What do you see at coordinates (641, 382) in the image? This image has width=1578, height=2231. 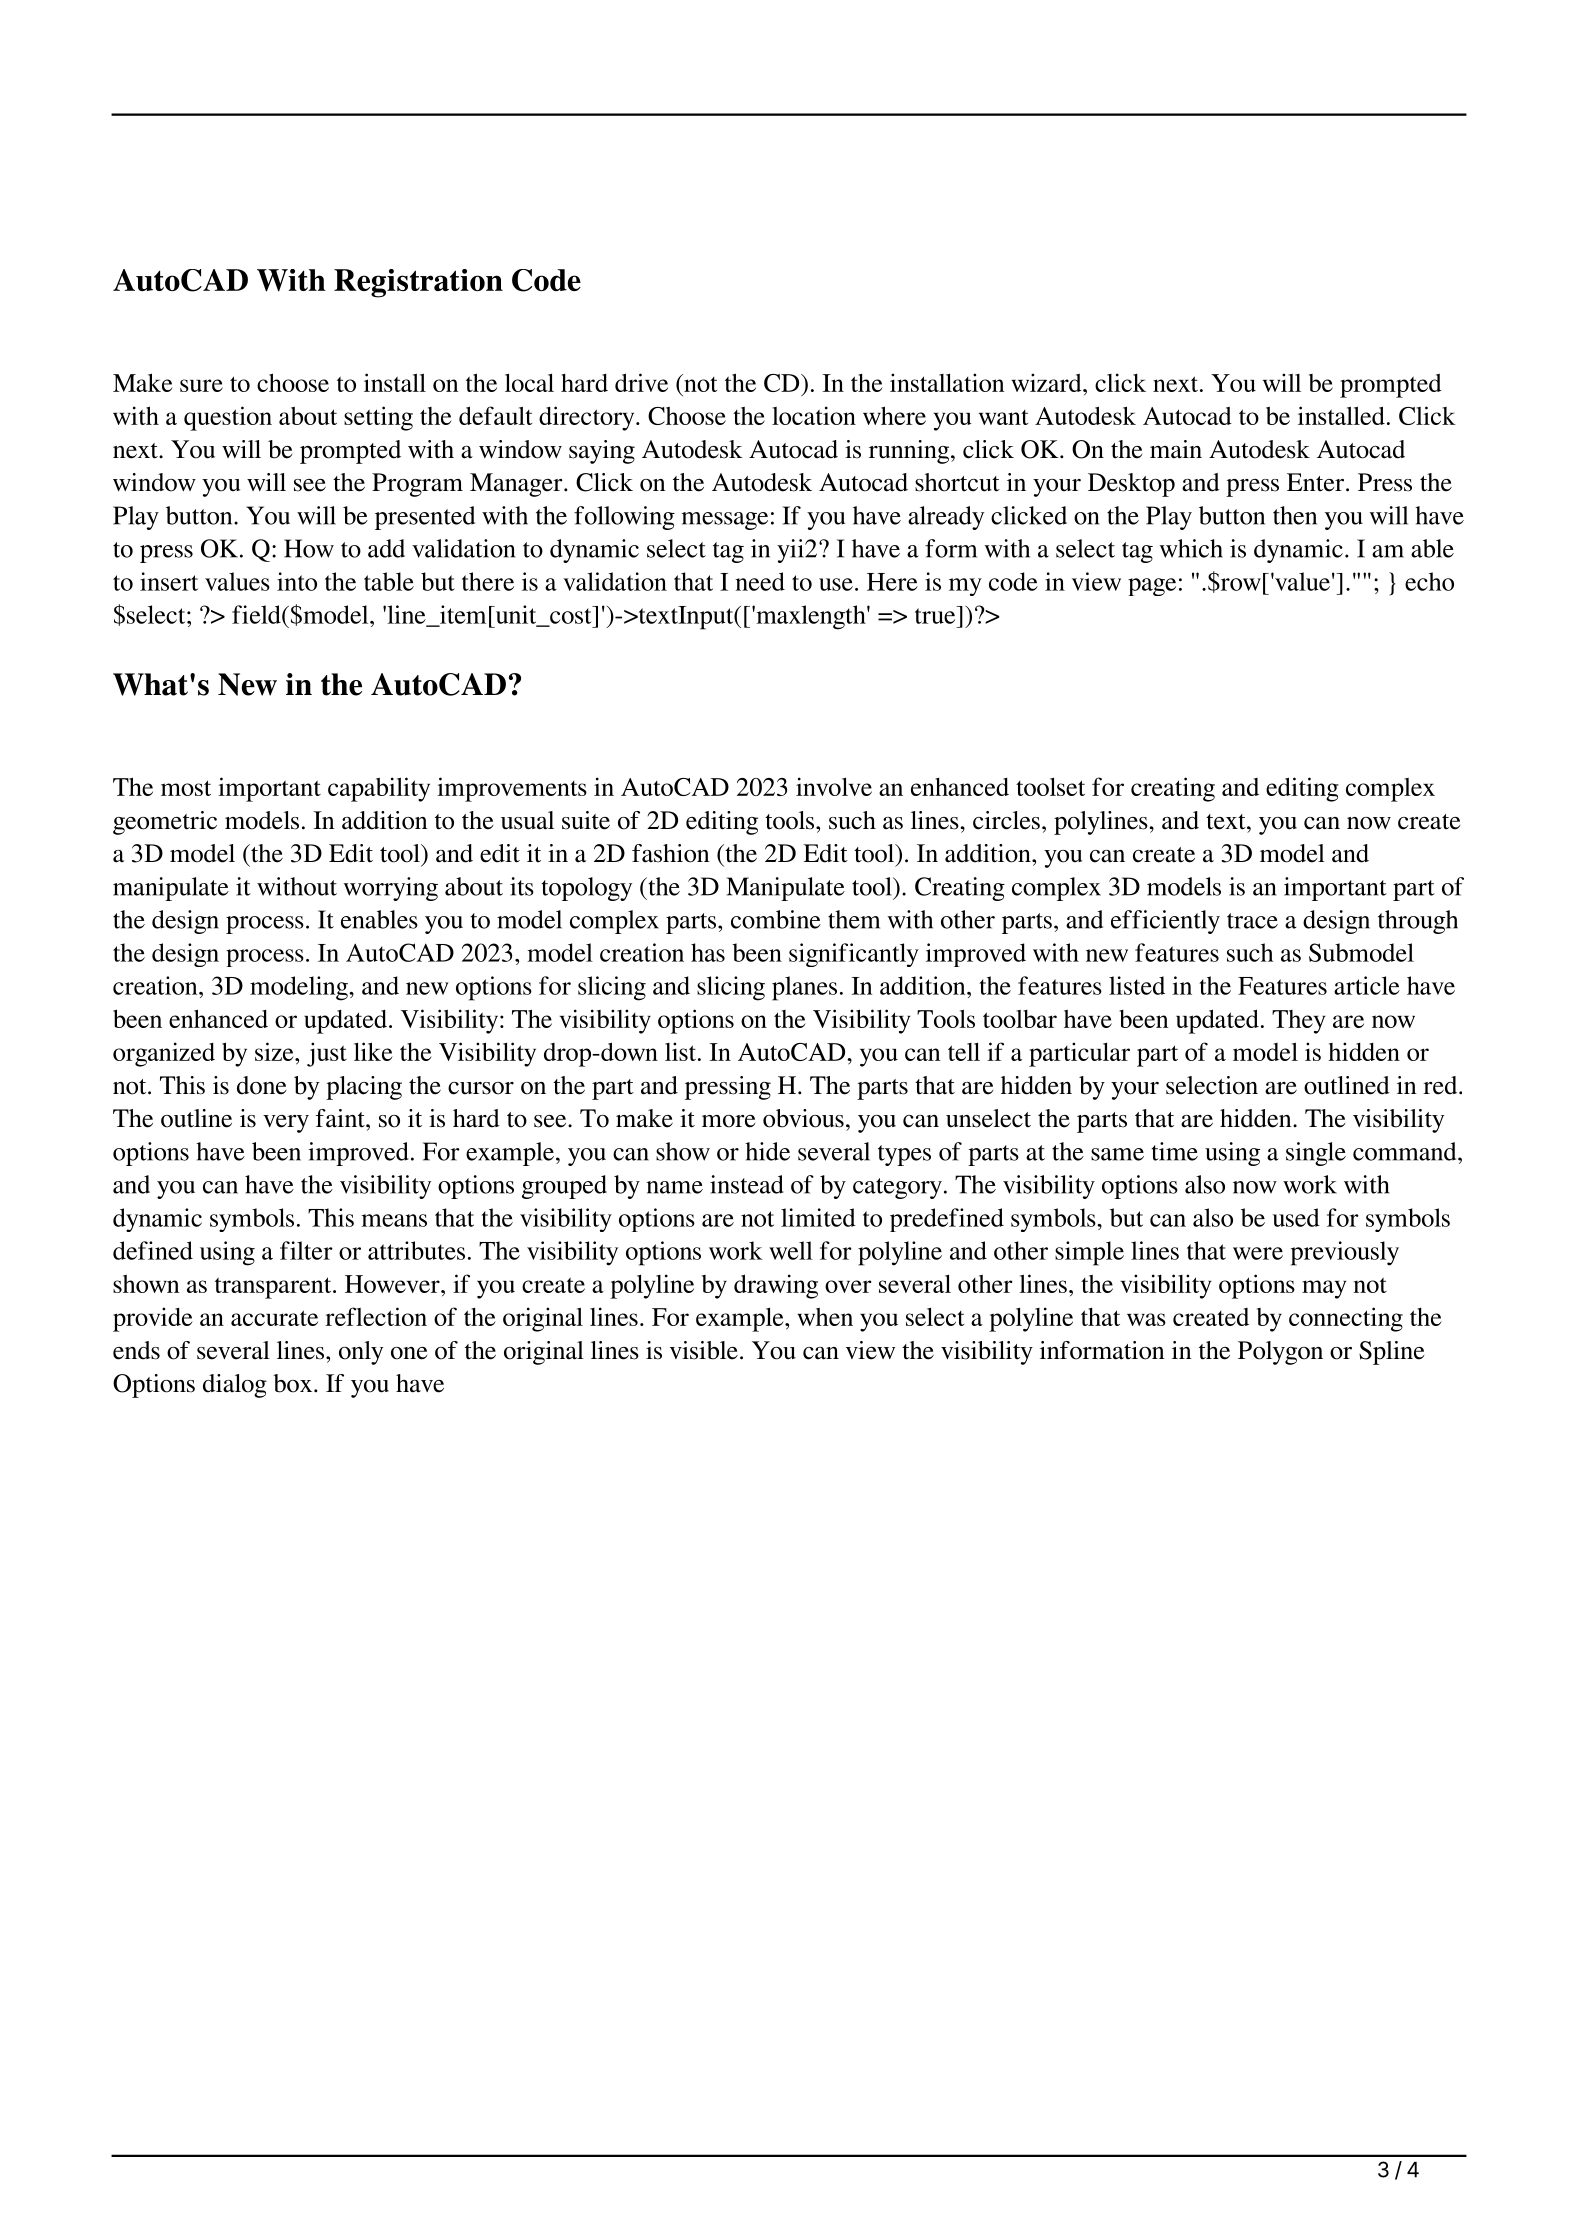 I see `drive` at bounding box center [641, 382].
